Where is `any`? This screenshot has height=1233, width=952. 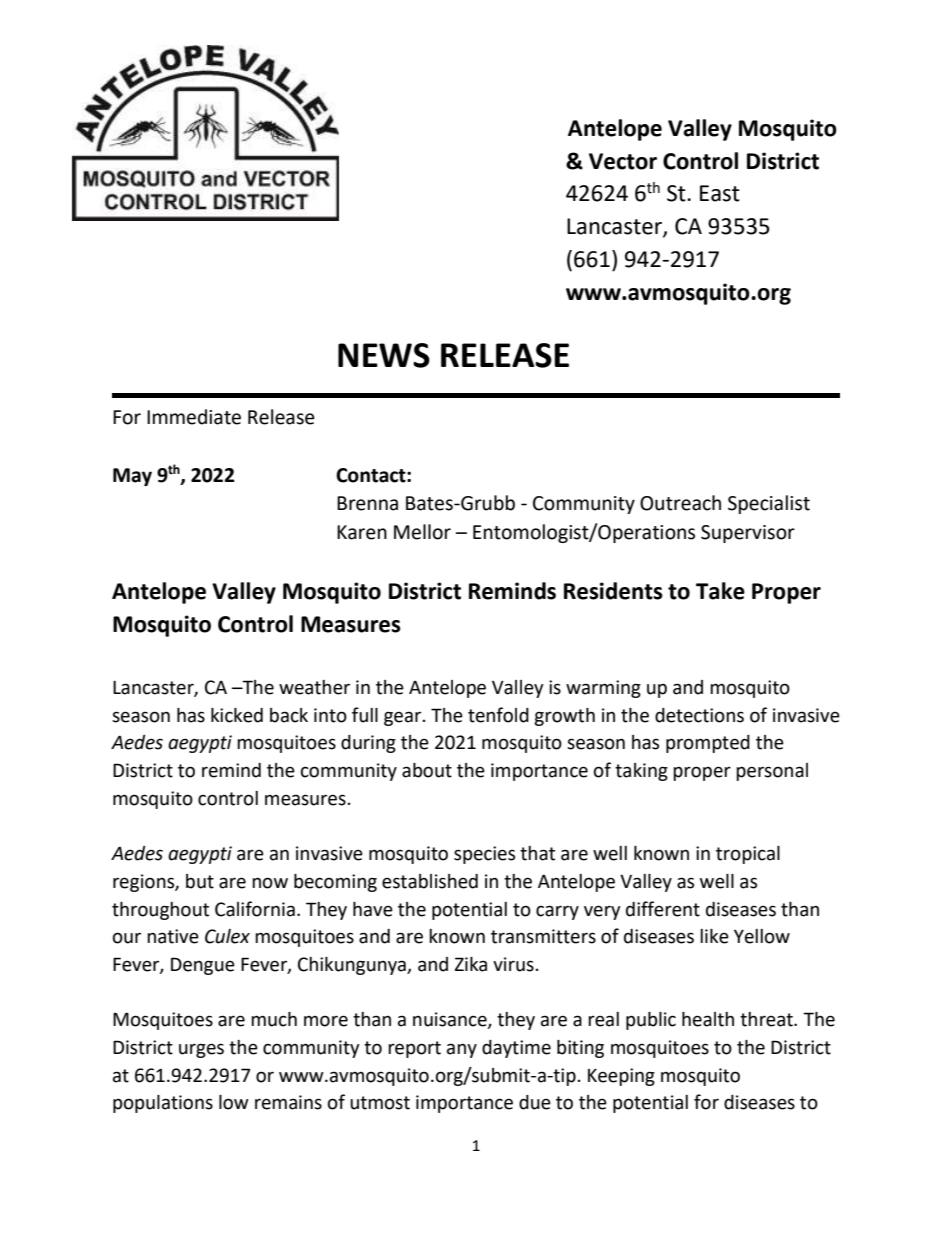 any is located at coordinates (462, 1050).
